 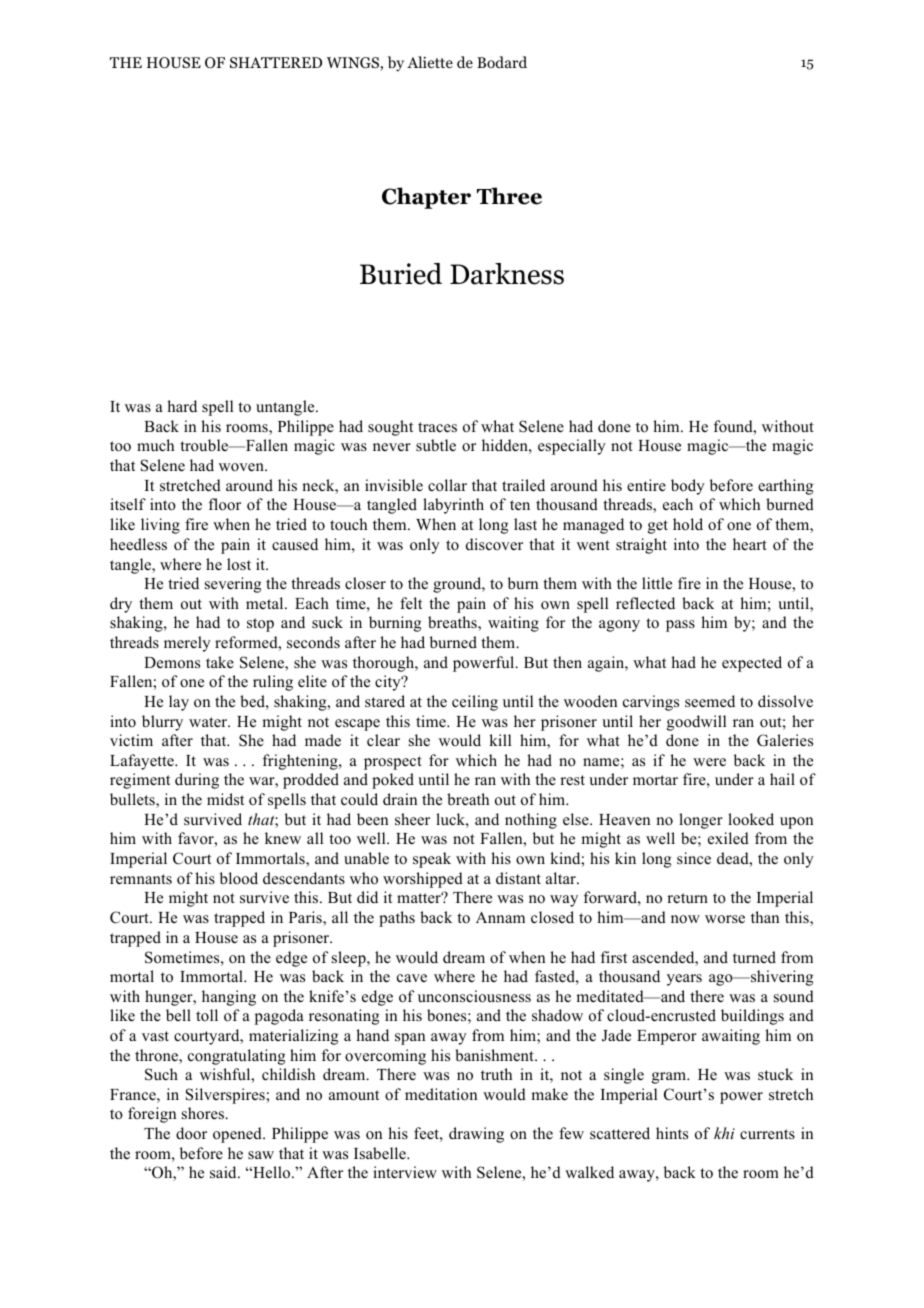 I want to click on hints, so click(x=672, y=1133).
